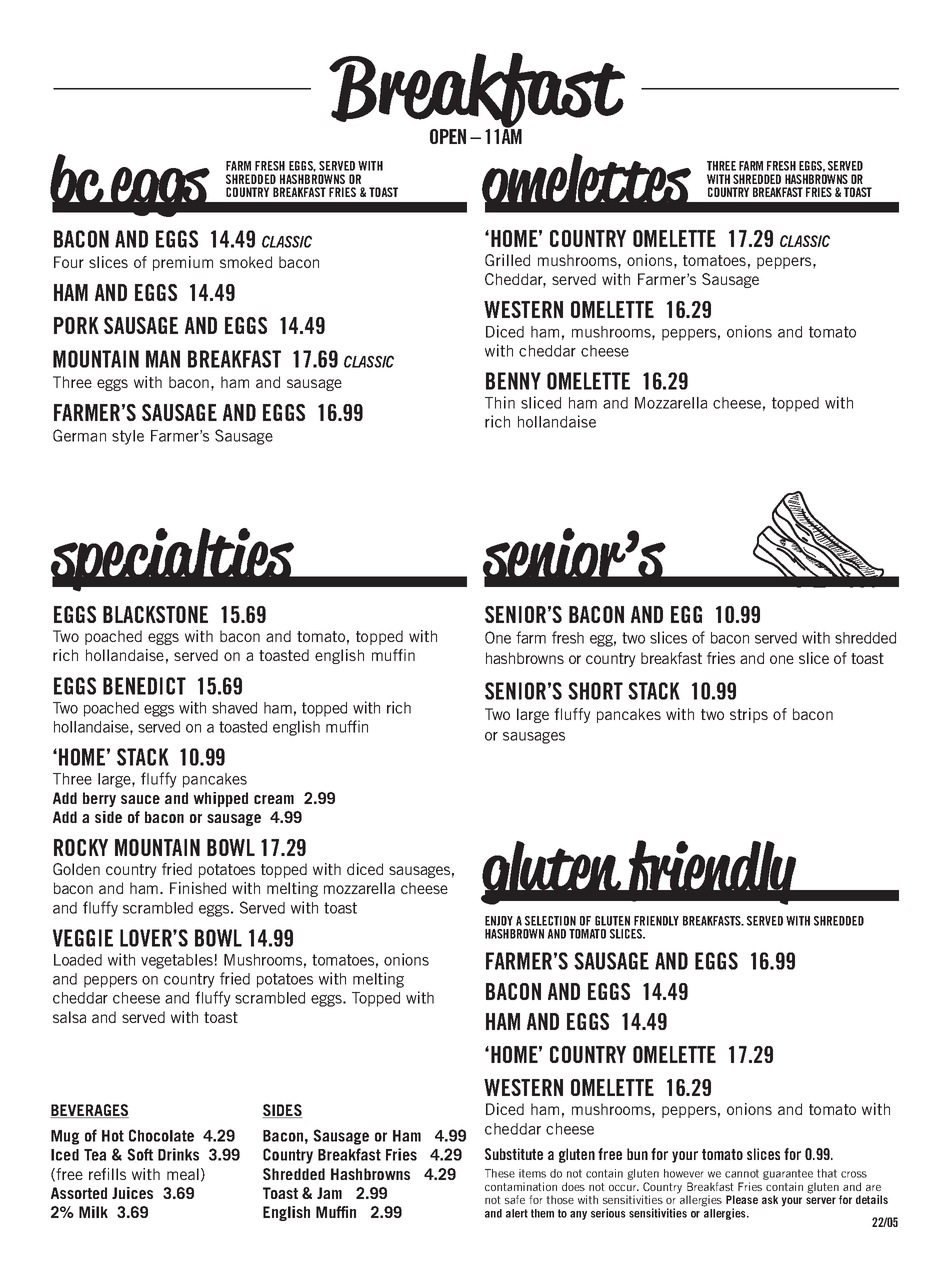  I want to click on Grilled, so click(507, 260).
